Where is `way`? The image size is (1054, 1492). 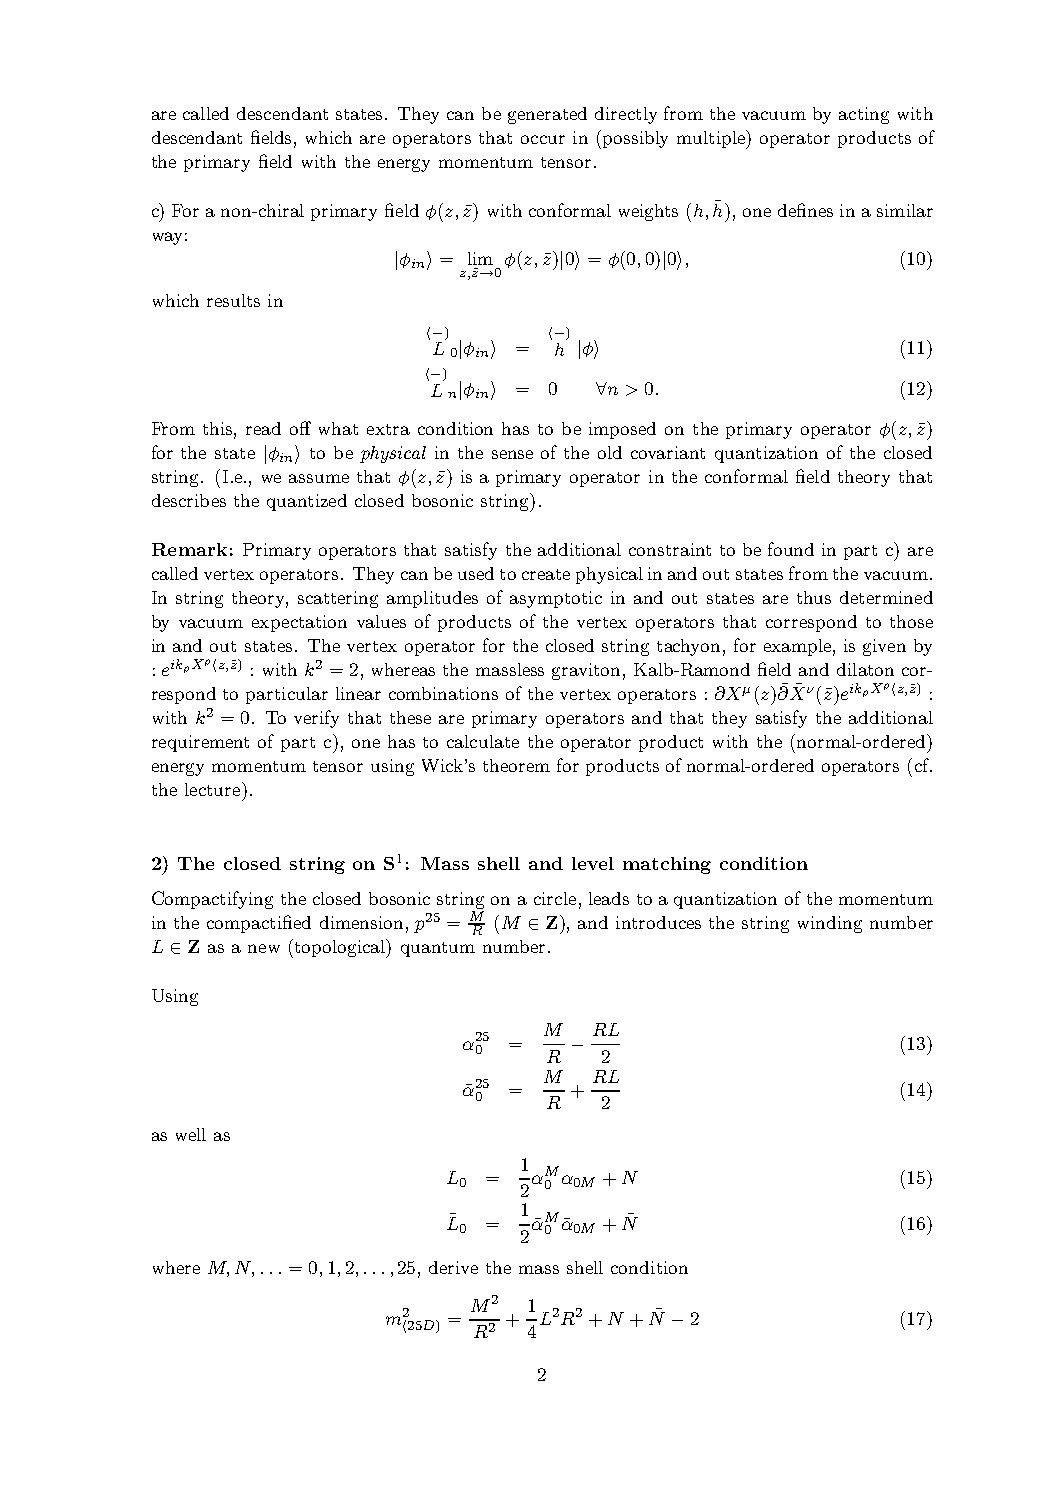 way is located at coordinates (167, 238).
